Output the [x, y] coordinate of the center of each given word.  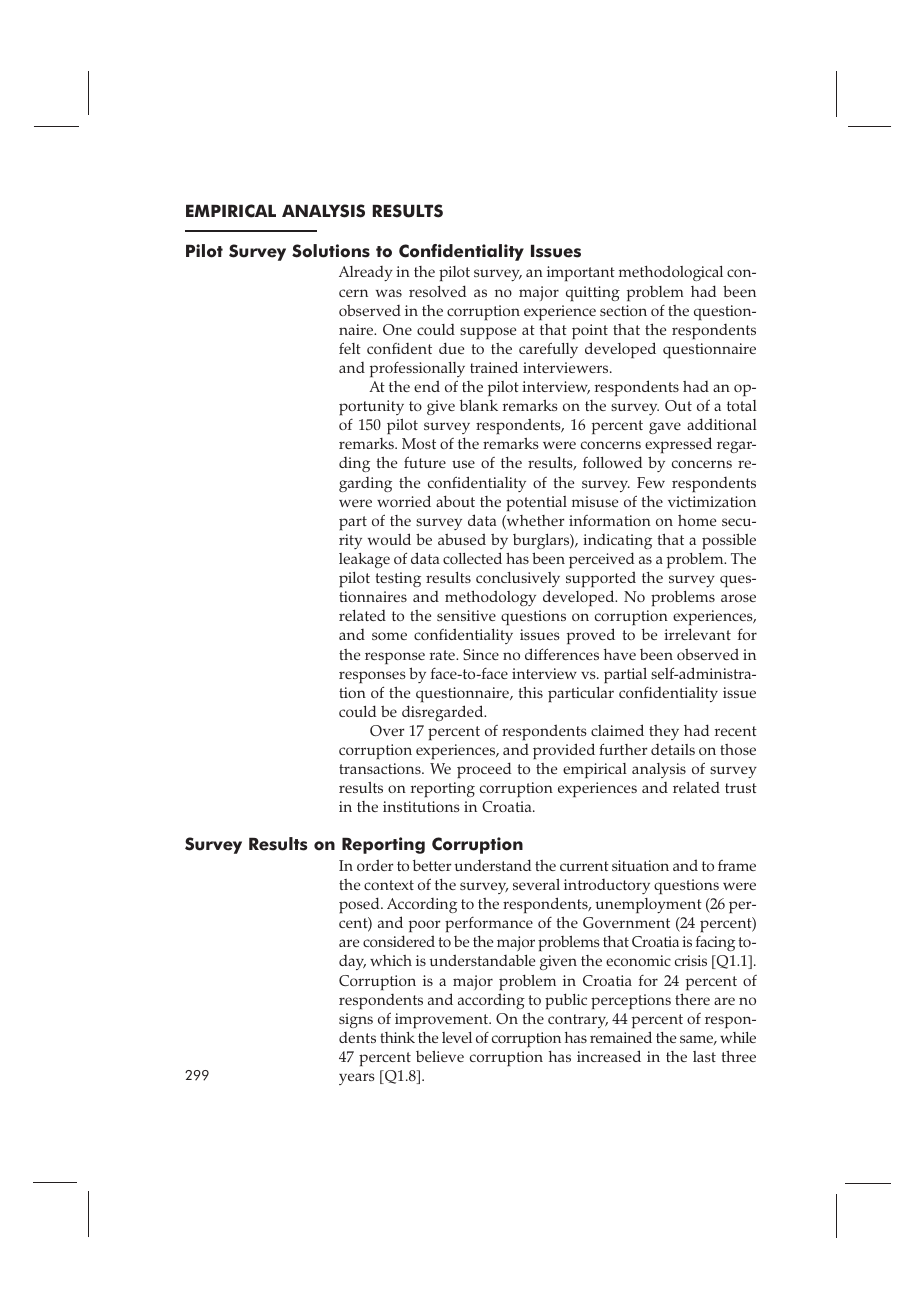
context [389, 885]
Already [366, 273]
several [536, 884]
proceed [484, 770]
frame [737, 865]
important [581, 274]
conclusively [518, 579]
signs [356, 1020]
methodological [671, 273]
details [673, 749]
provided [564, 751]
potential [536, 504]
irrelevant [697, 634]
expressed [678, 447]
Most [419, 443]
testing [398, 579]
